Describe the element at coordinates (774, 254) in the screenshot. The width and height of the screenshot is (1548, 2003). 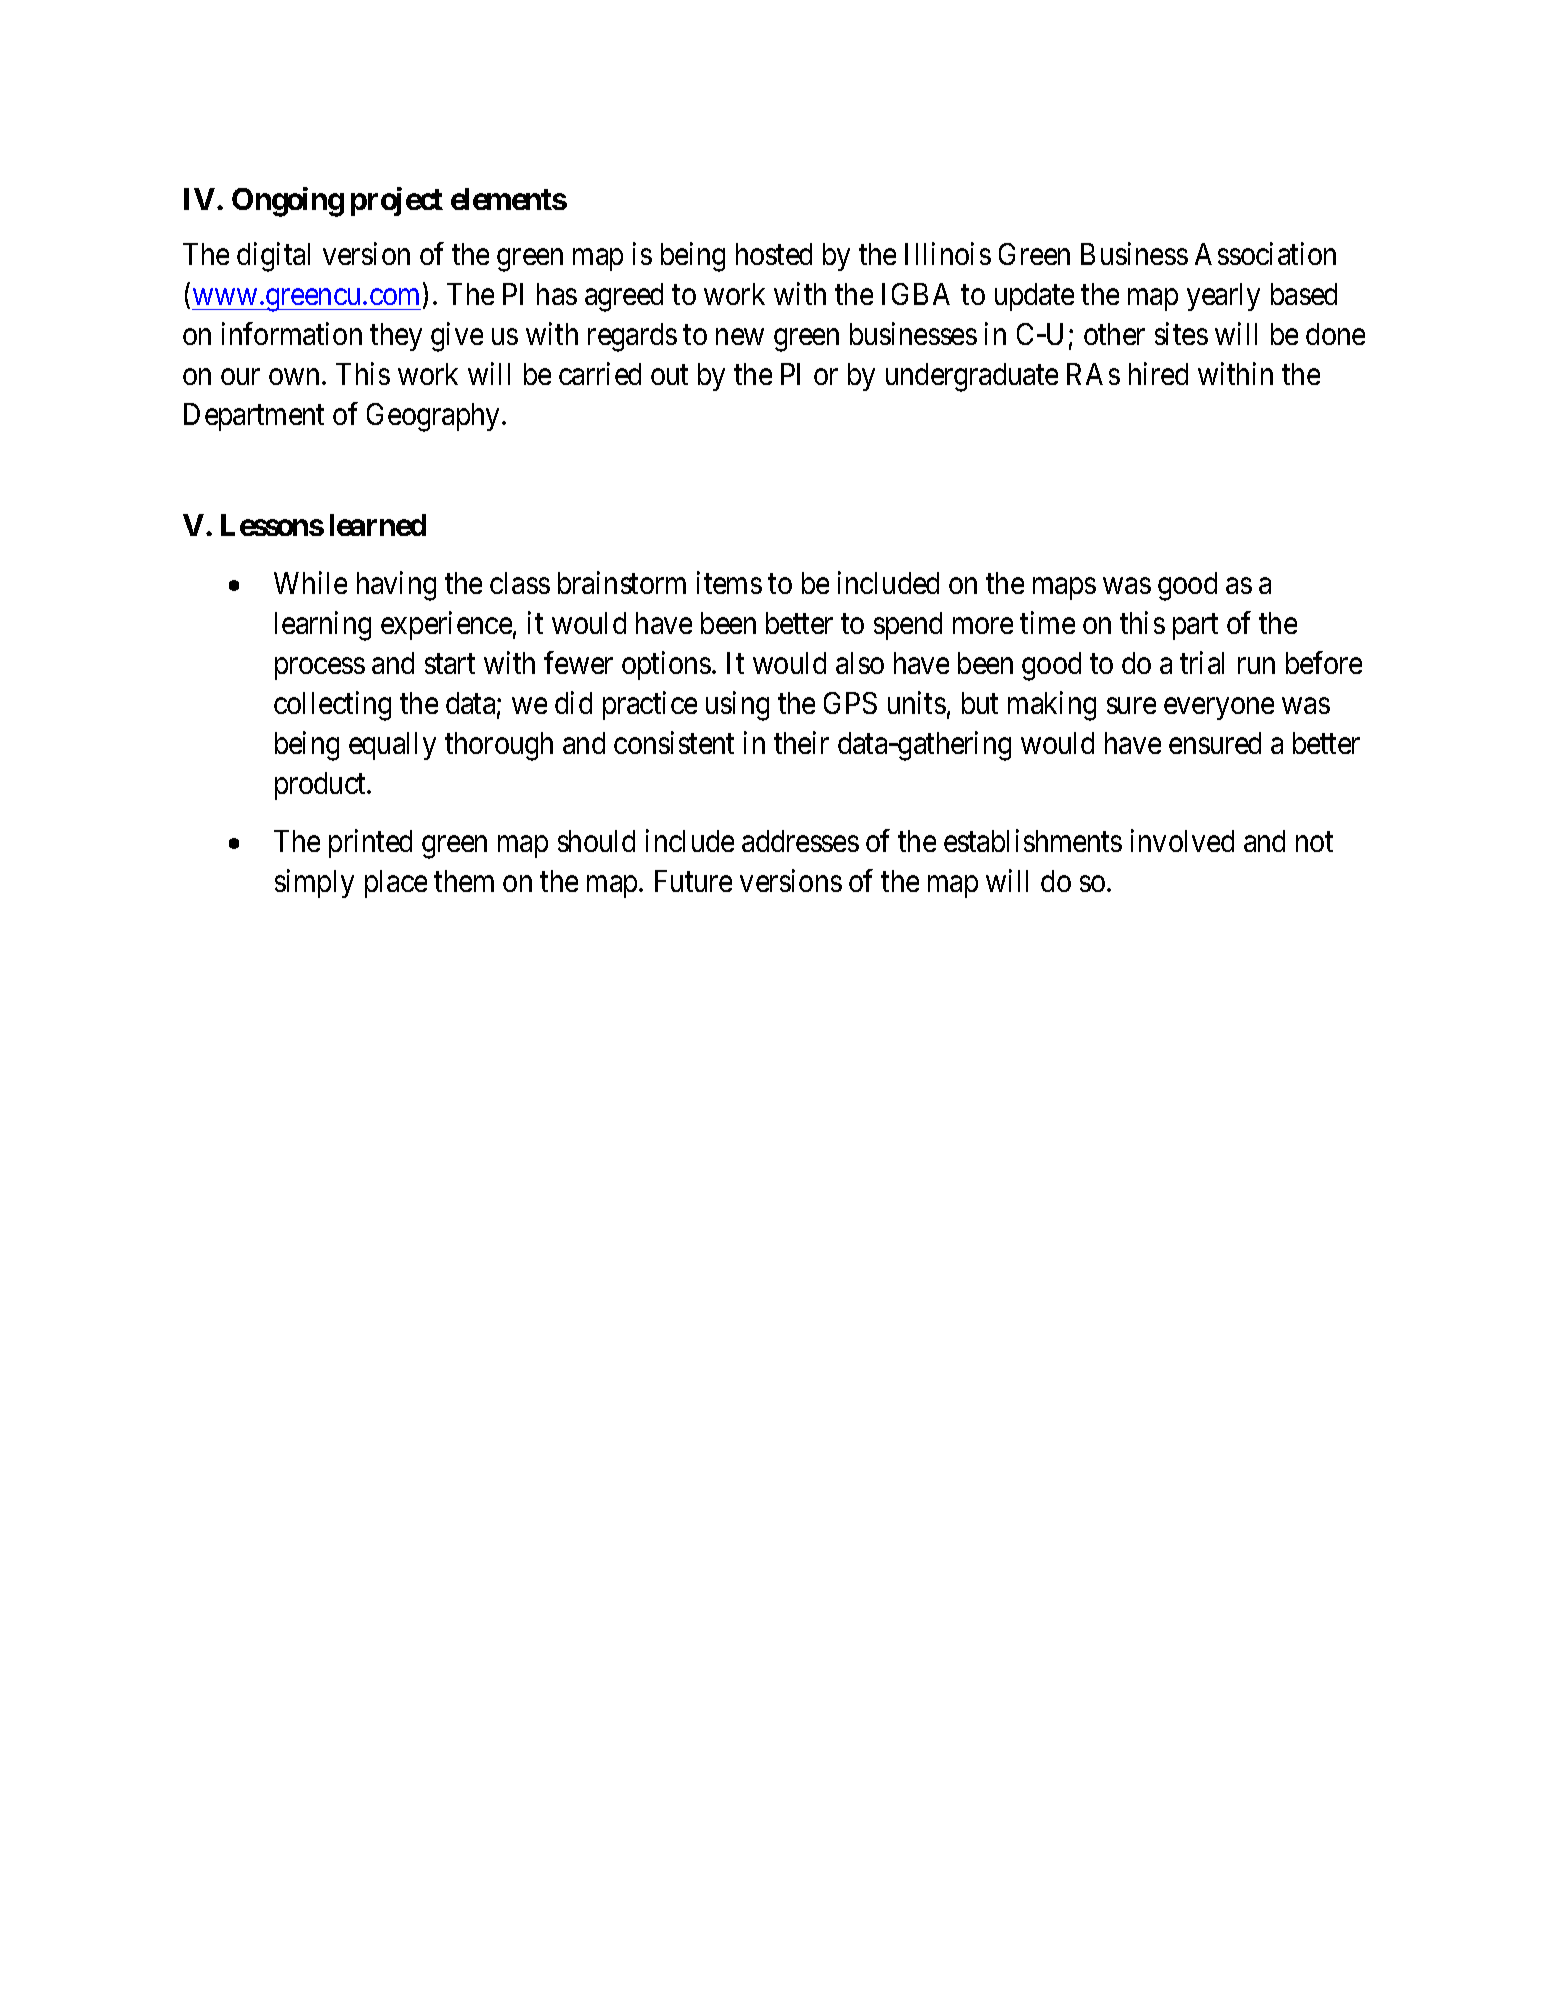
I see `hosted` at that location.
